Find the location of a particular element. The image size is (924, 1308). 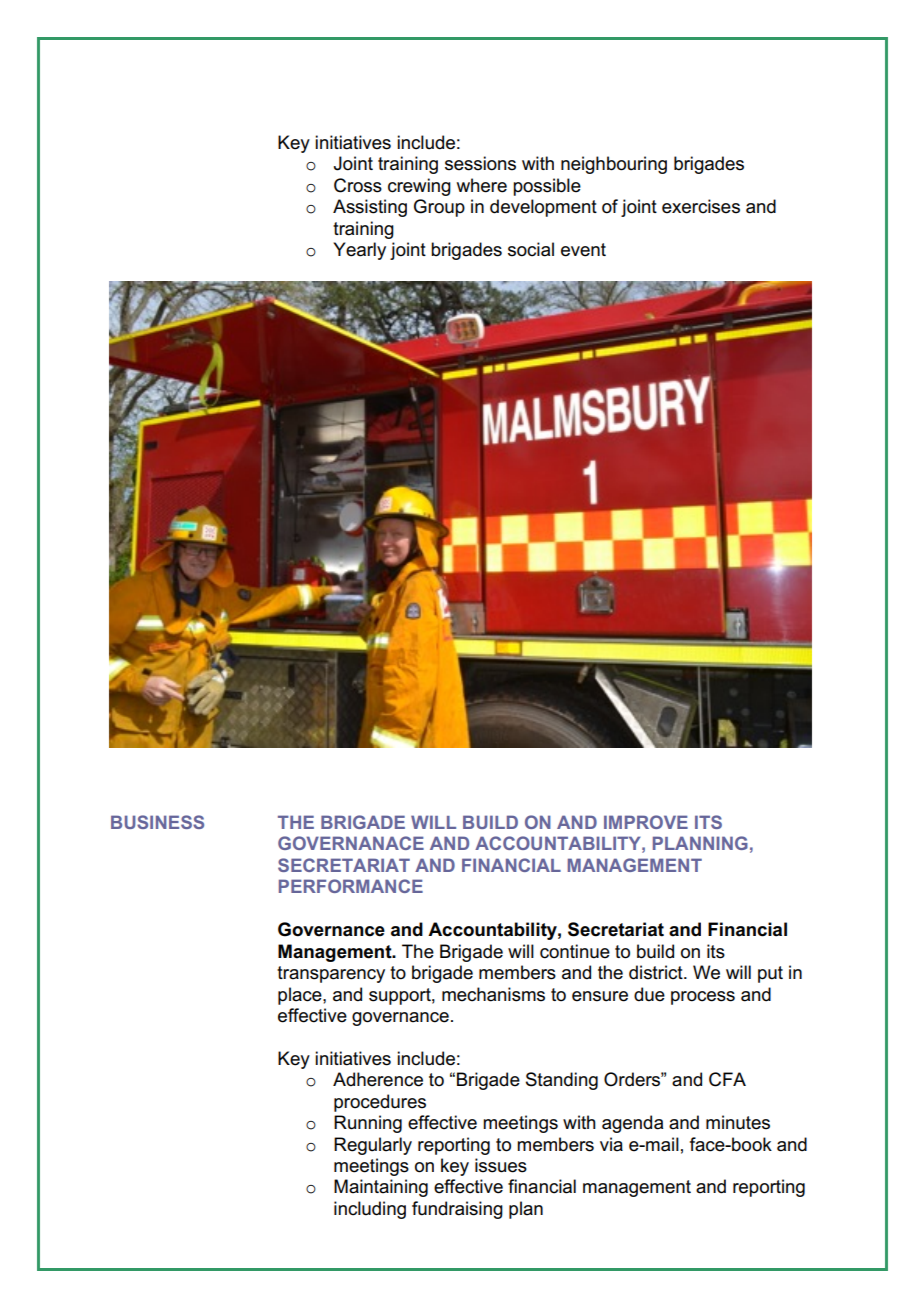

social is located at coordinates (531, 249).
